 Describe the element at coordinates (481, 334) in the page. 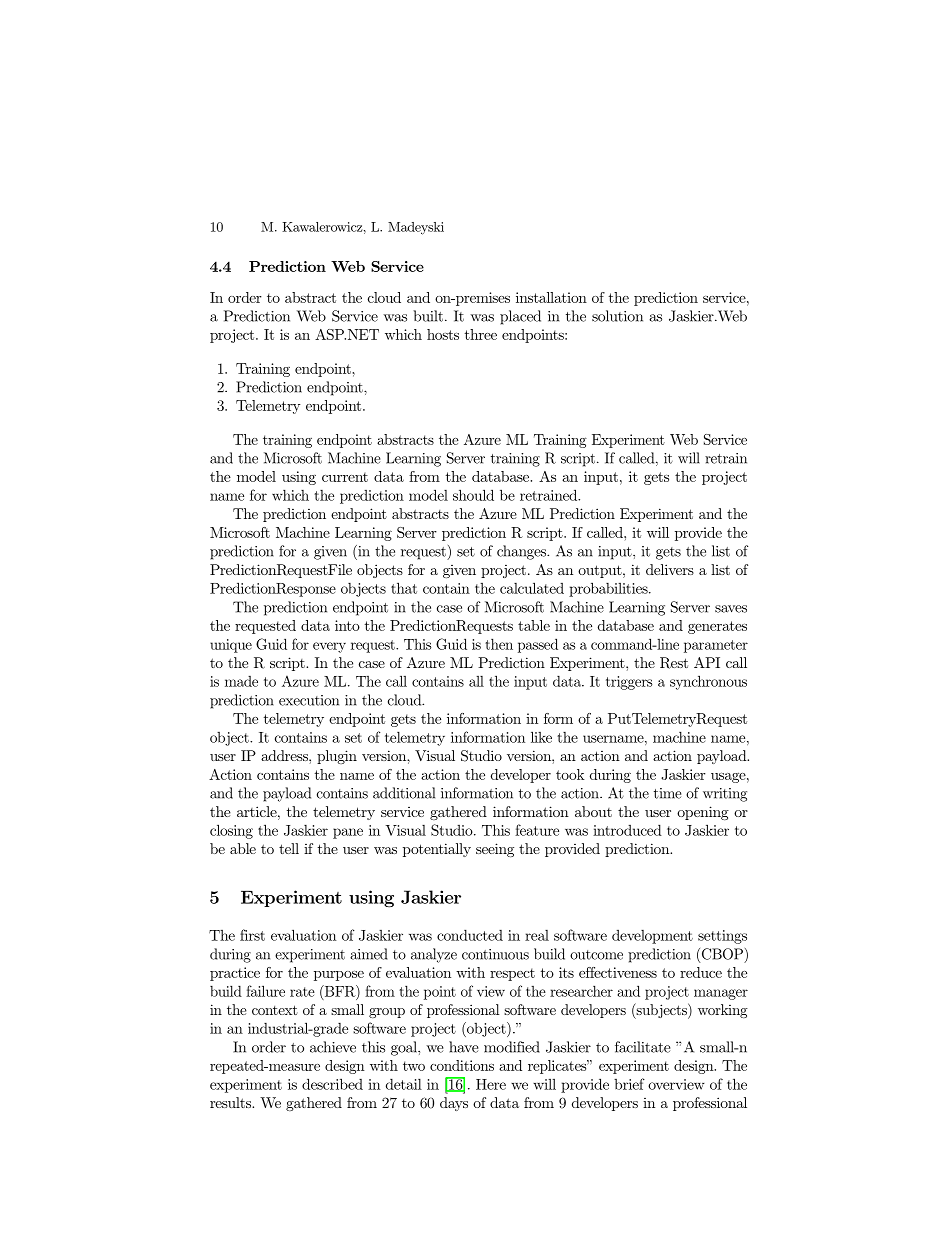

I see `three` at that location.
